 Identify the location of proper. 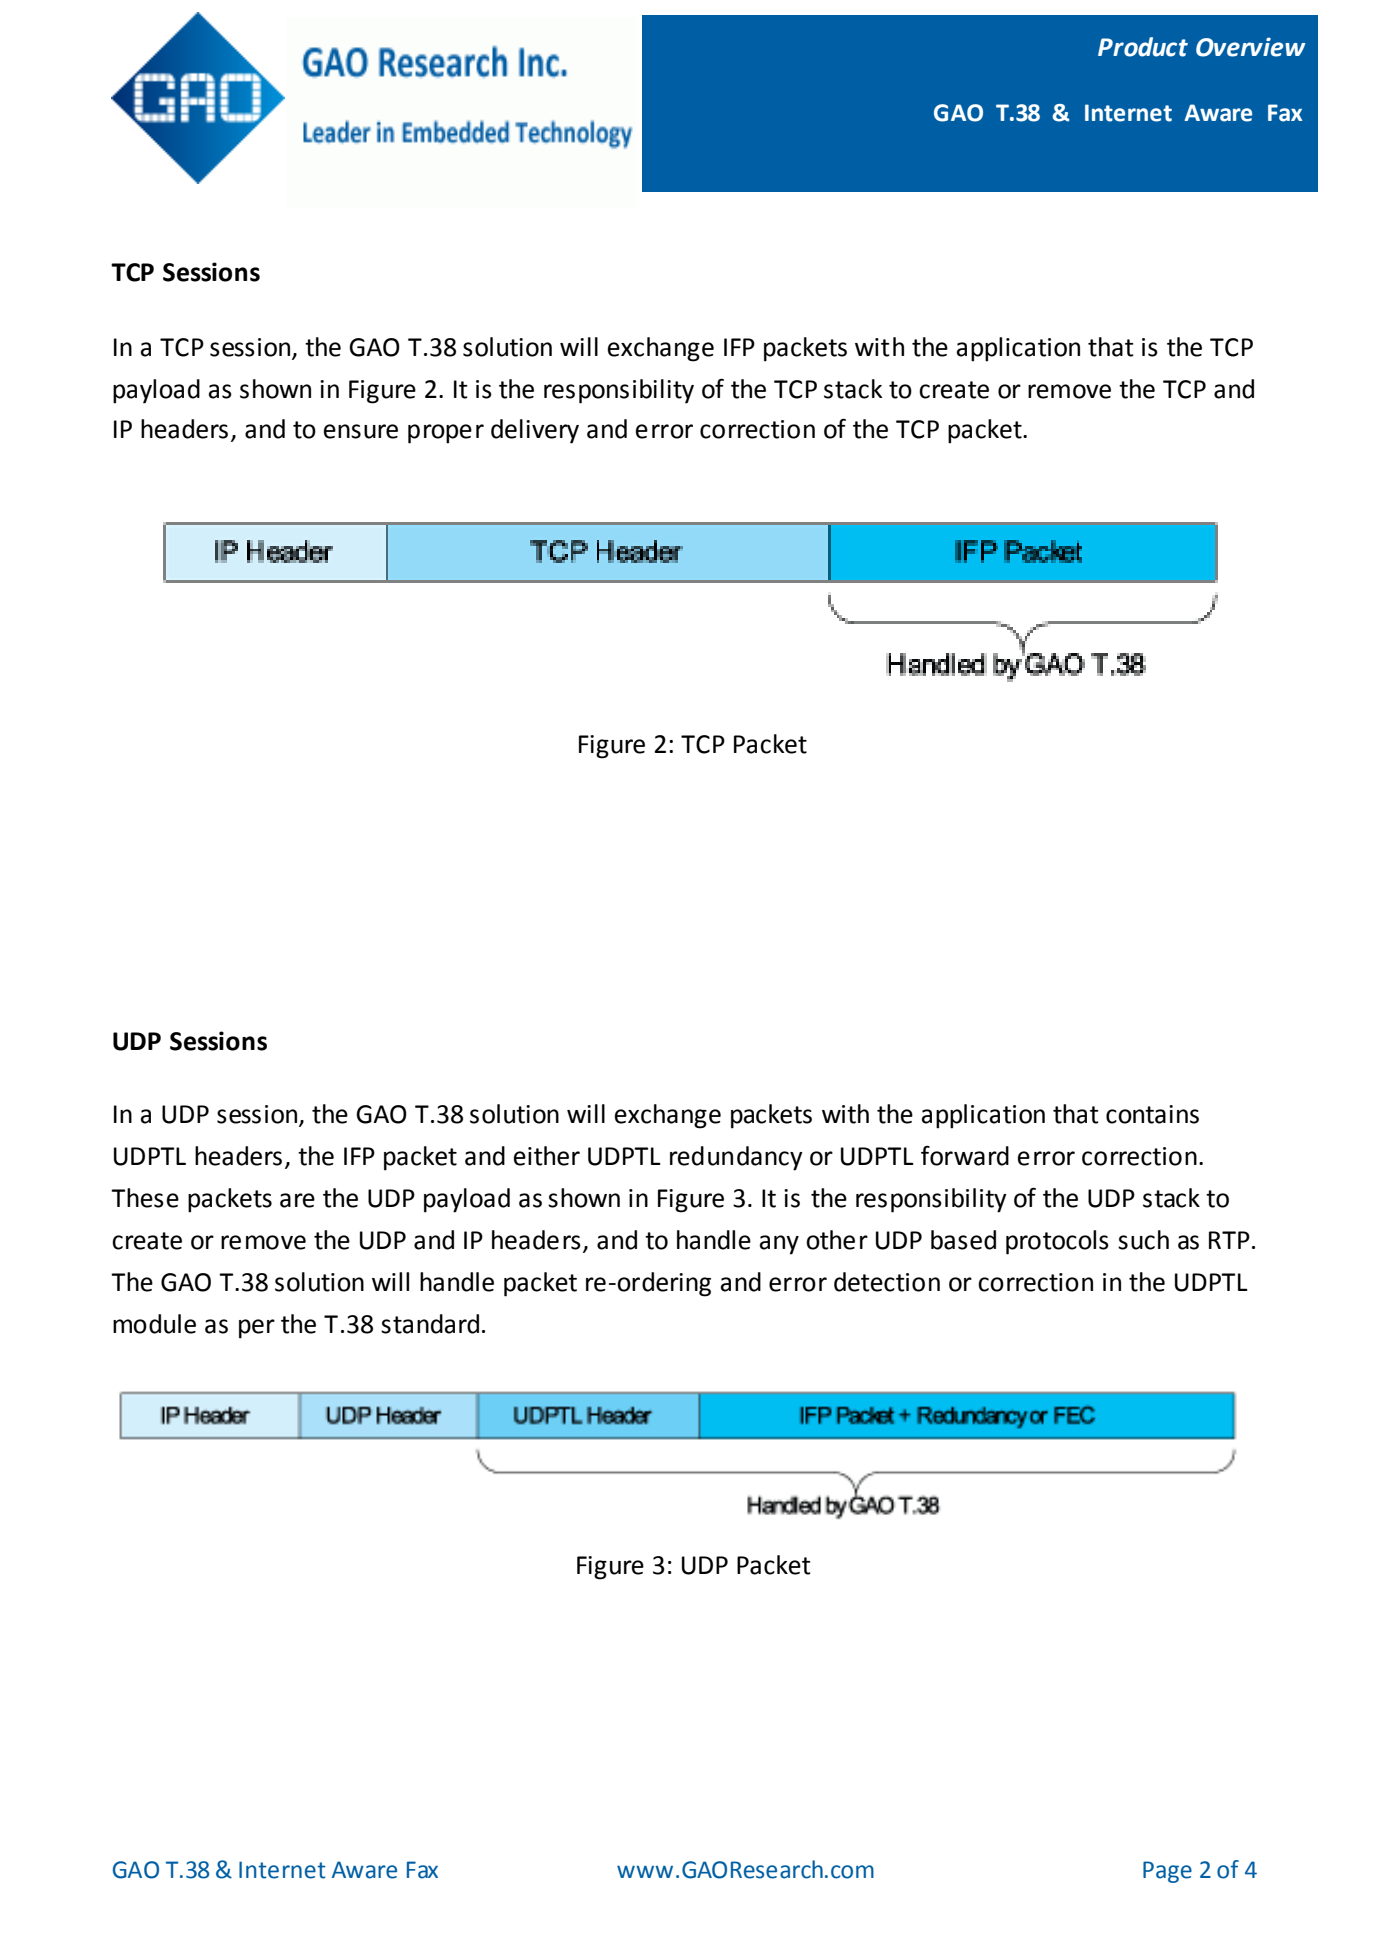
(446, 434).
